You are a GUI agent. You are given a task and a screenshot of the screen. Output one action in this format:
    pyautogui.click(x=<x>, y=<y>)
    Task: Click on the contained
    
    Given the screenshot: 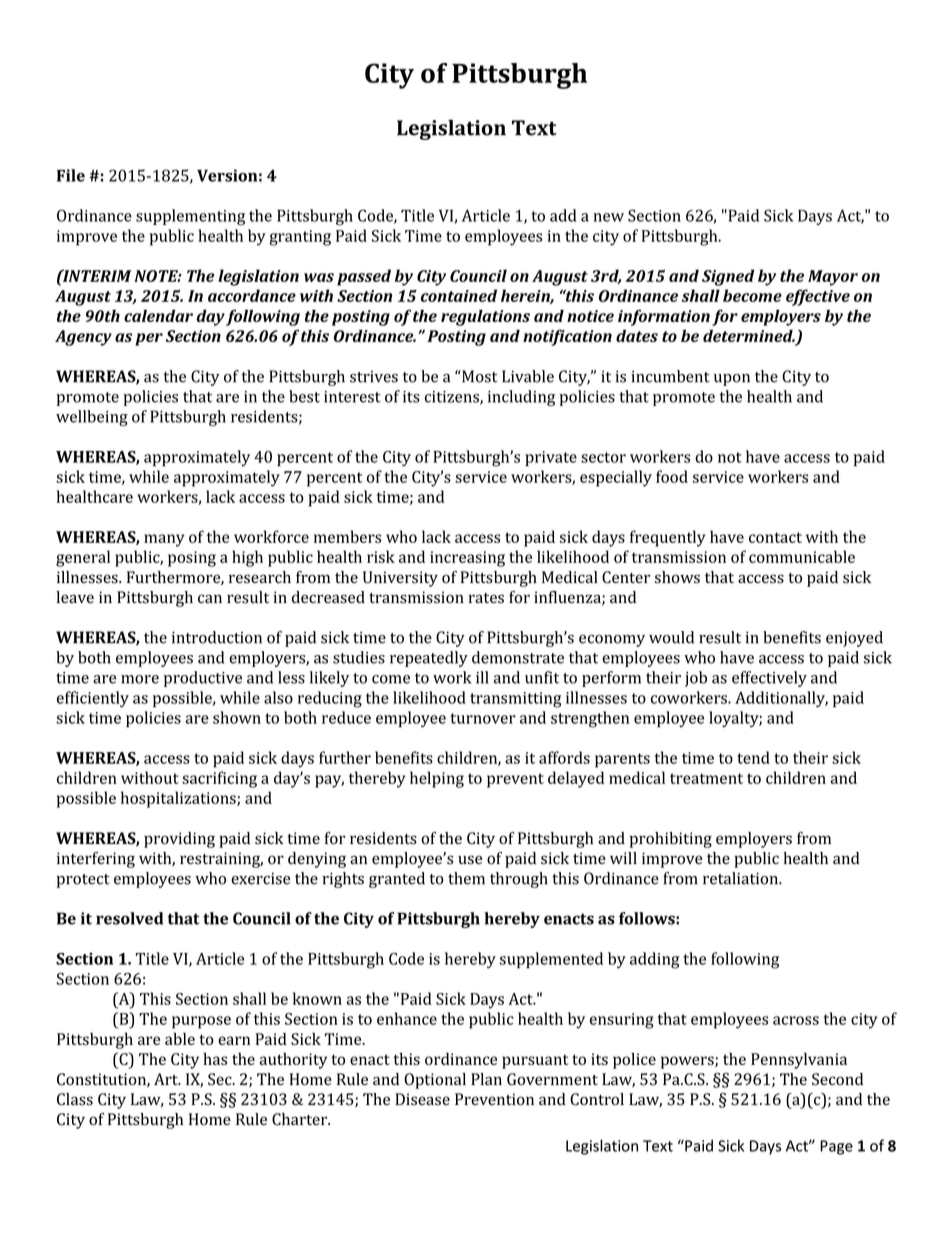 What is the action you would take?
    pyautogui.click(x=459, y=295)
